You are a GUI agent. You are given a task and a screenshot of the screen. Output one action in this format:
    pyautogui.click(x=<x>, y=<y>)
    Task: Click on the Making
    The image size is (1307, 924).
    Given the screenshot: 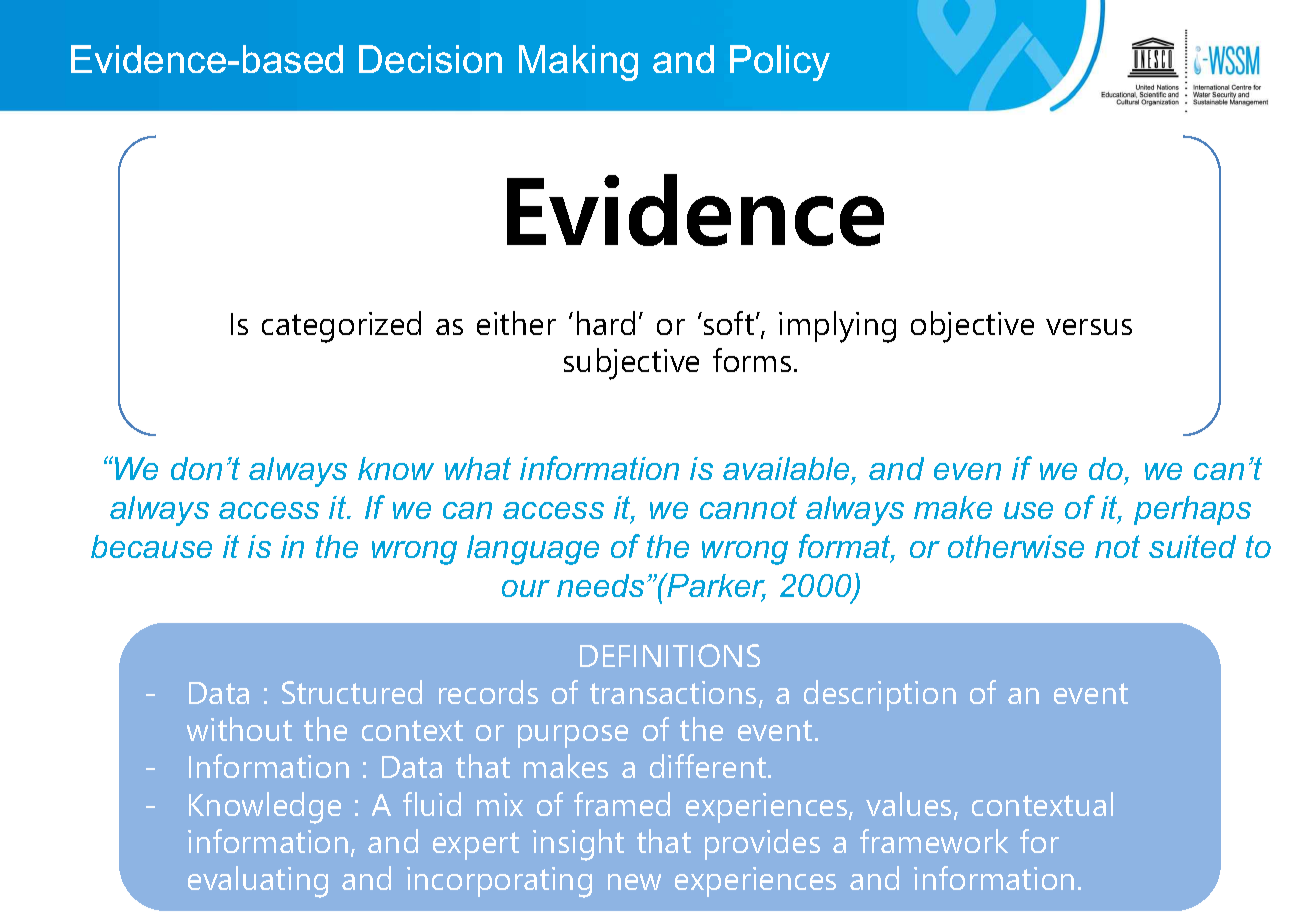 What is the action you would take?
    pyautogui.click(x=578, y=63)
